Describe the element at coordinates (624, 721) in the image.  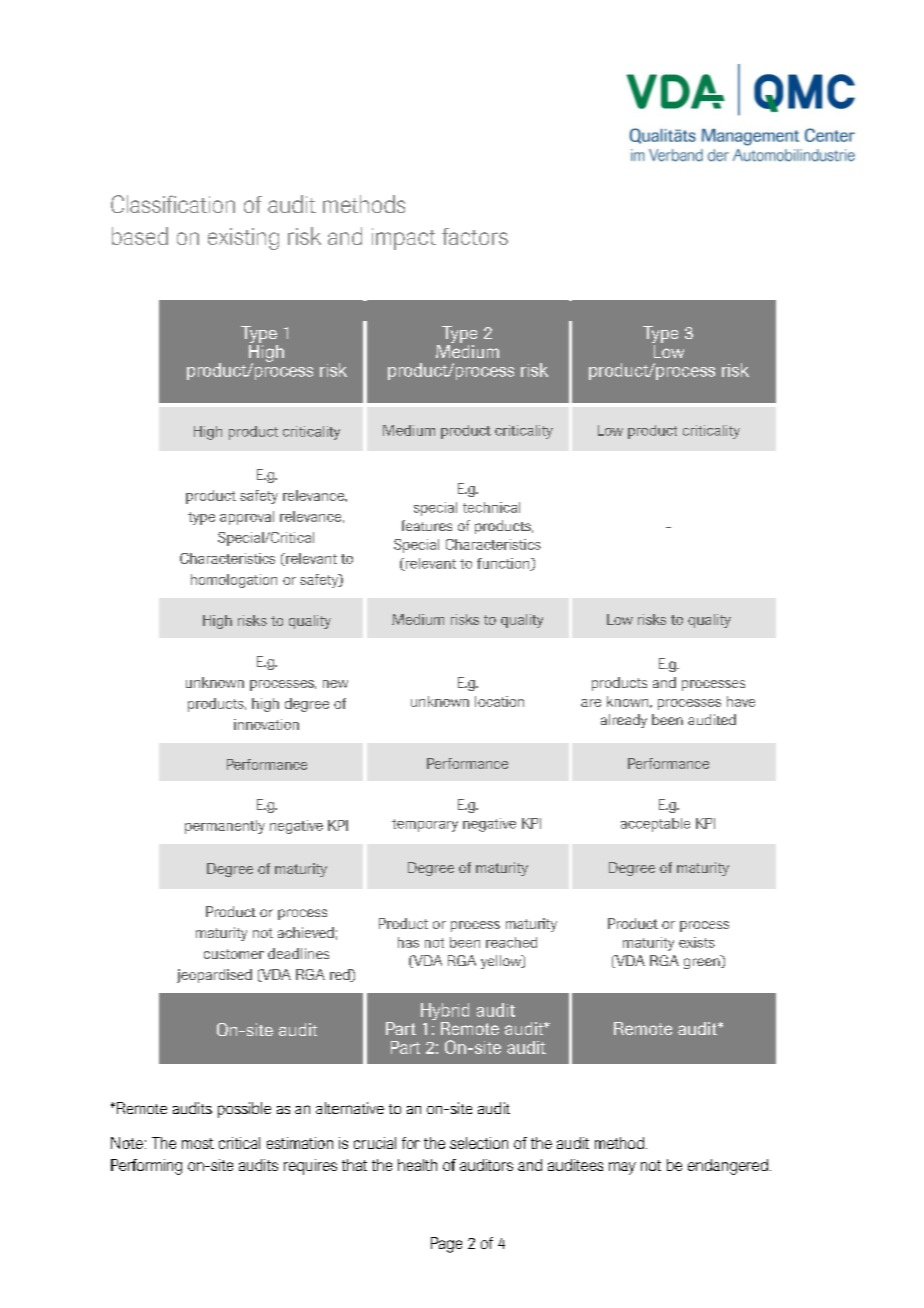
I see `already` at that location.
